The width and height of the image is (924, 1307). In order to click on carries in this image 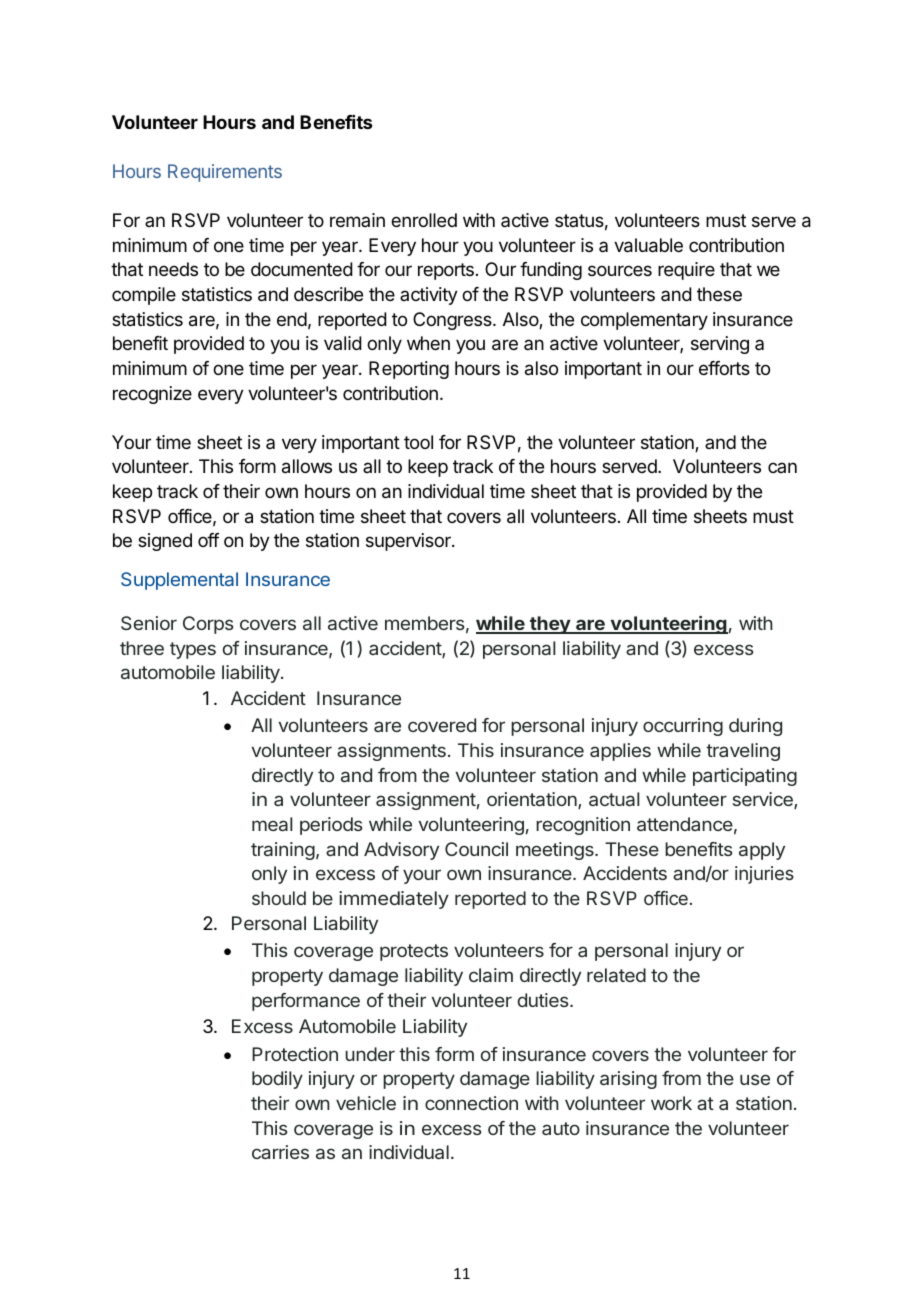, I will do `click(280, 1152)`.
